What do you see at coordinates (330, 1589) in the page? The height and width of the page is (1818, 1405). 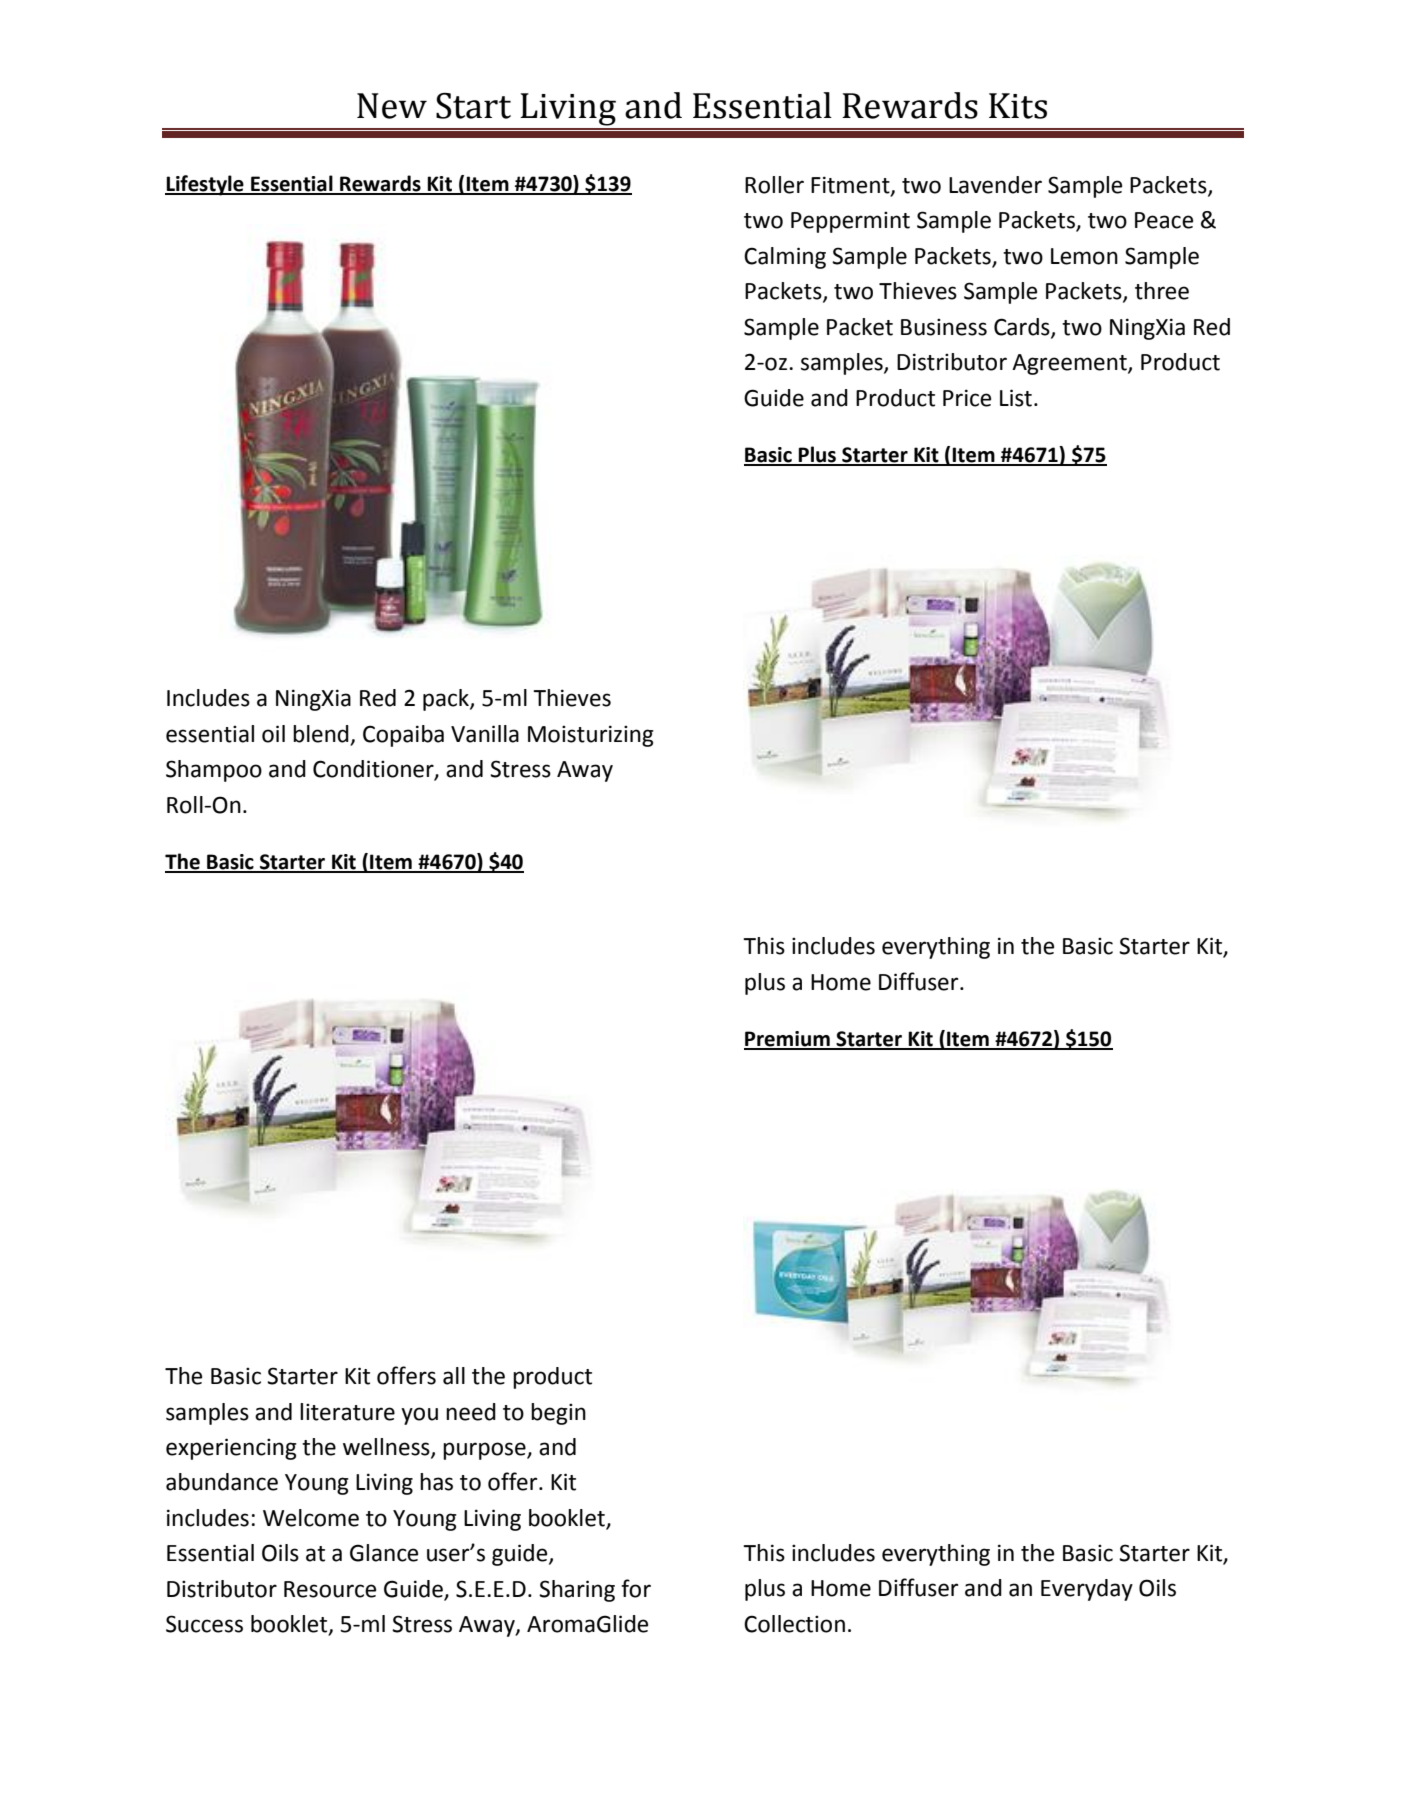 I see `Resource` at bounding box center [330, 1589].
